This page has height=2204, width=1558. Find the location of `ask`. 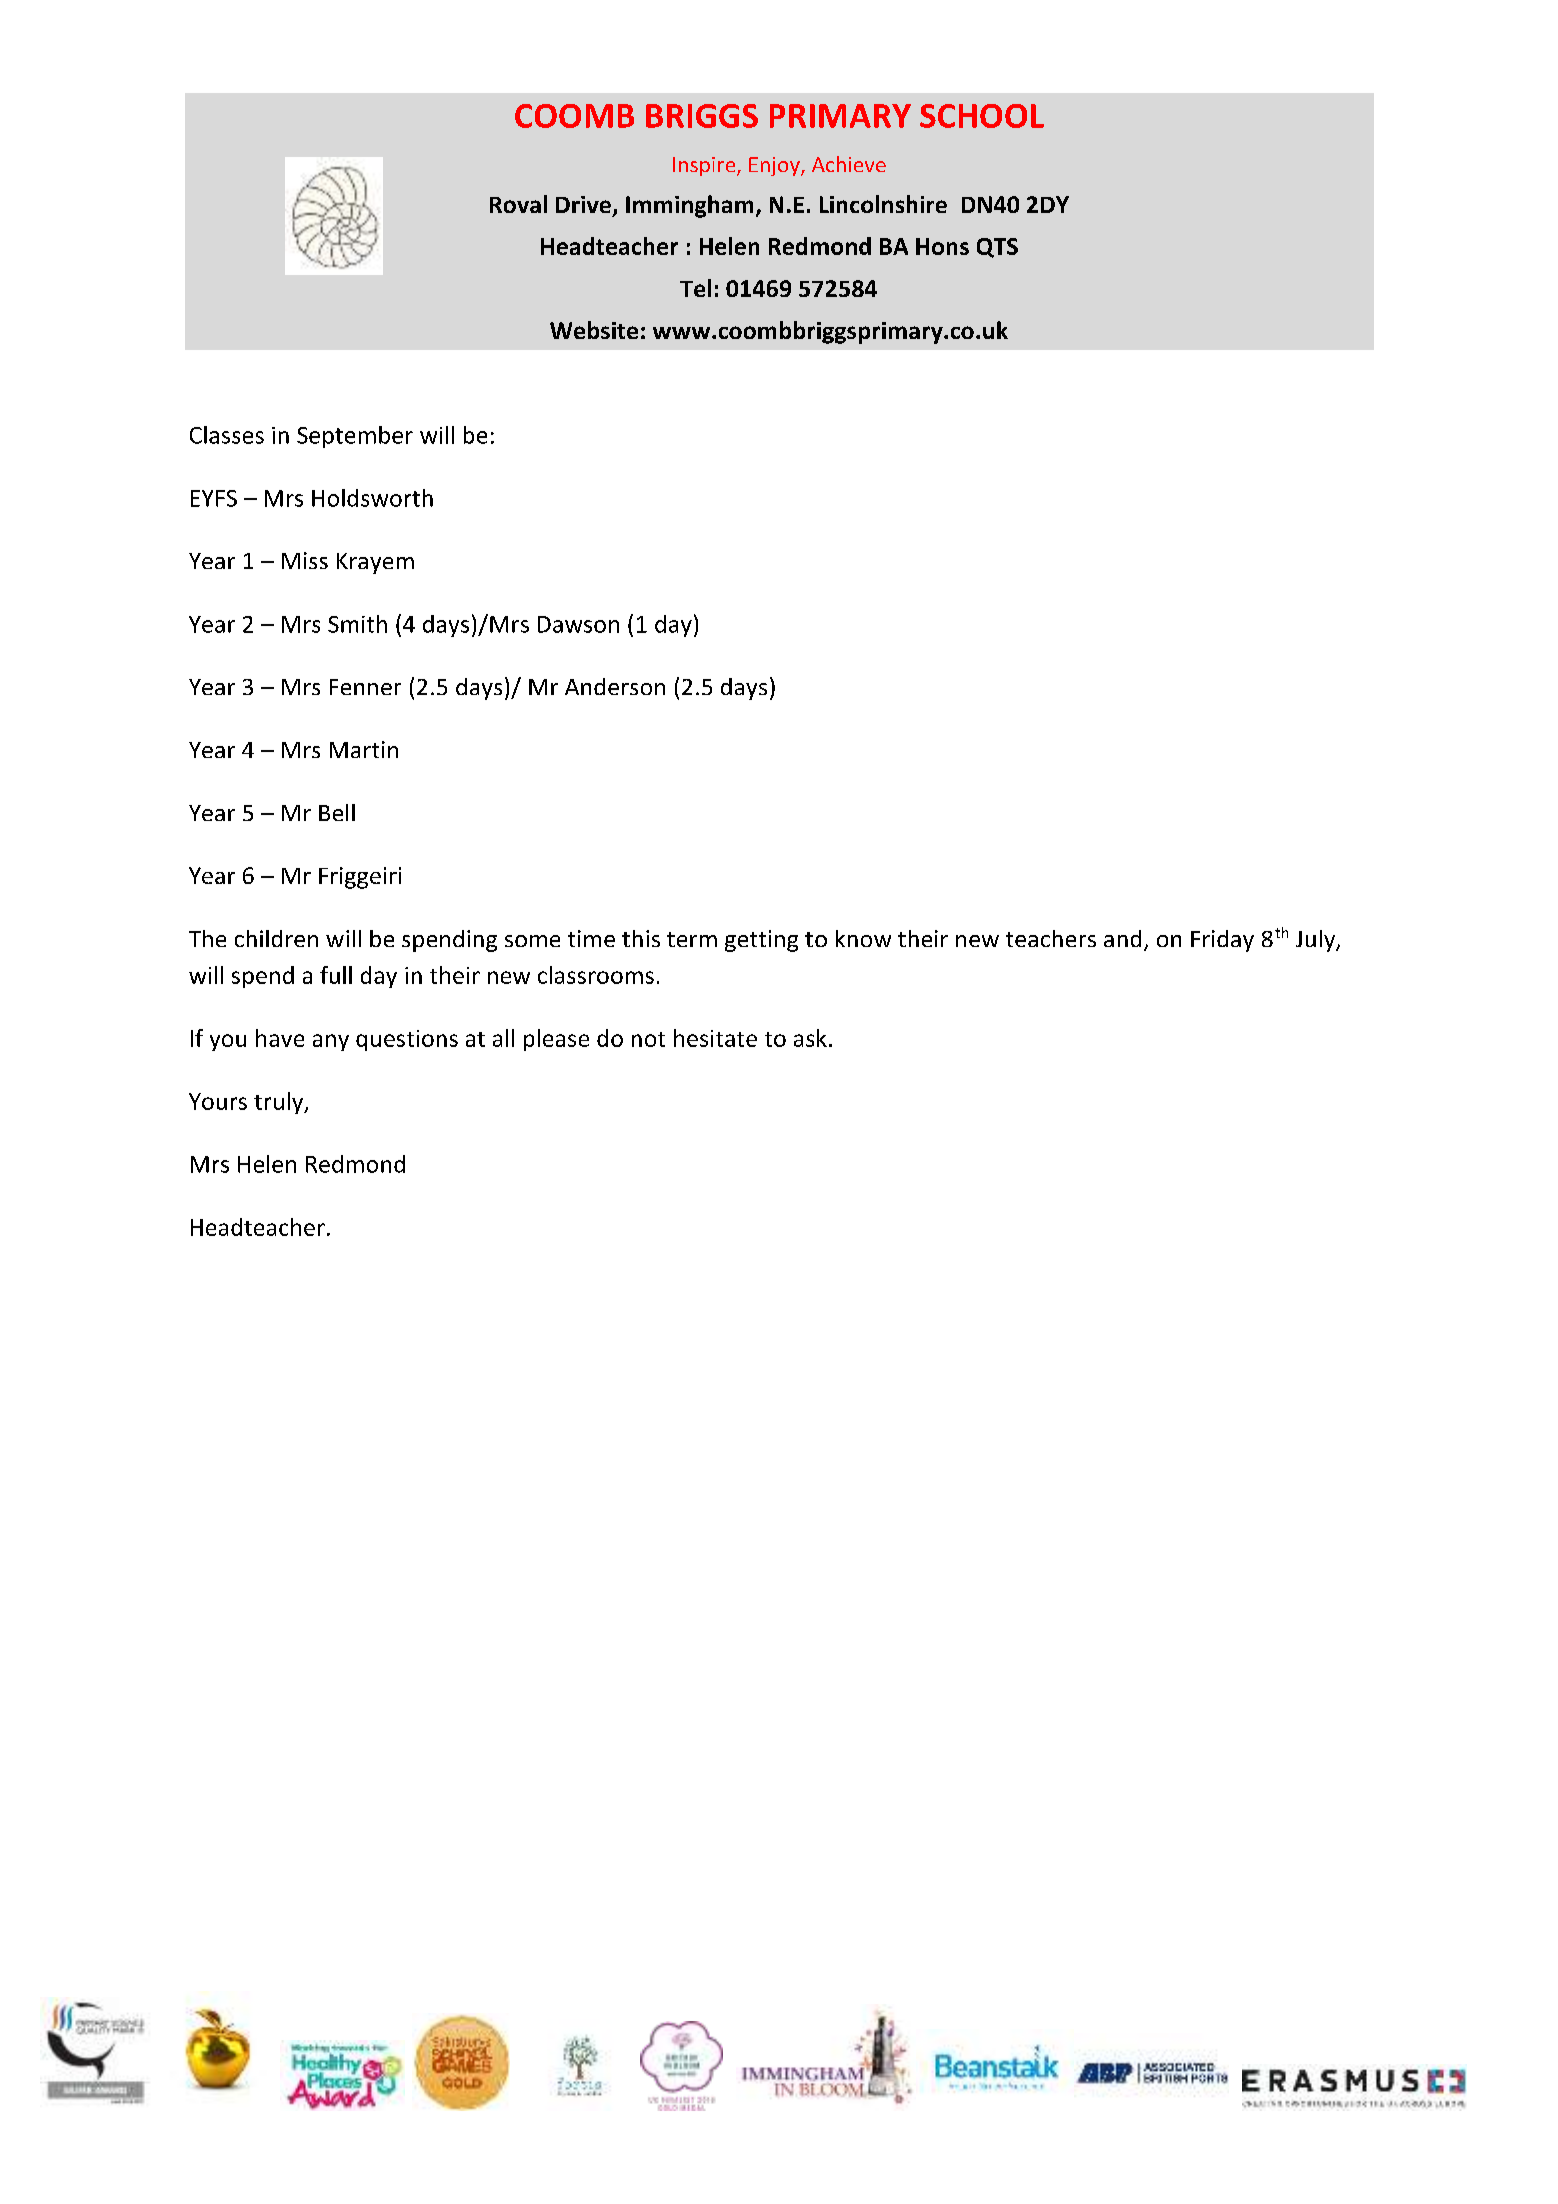

ask is located at coordinates (810, 1038).
